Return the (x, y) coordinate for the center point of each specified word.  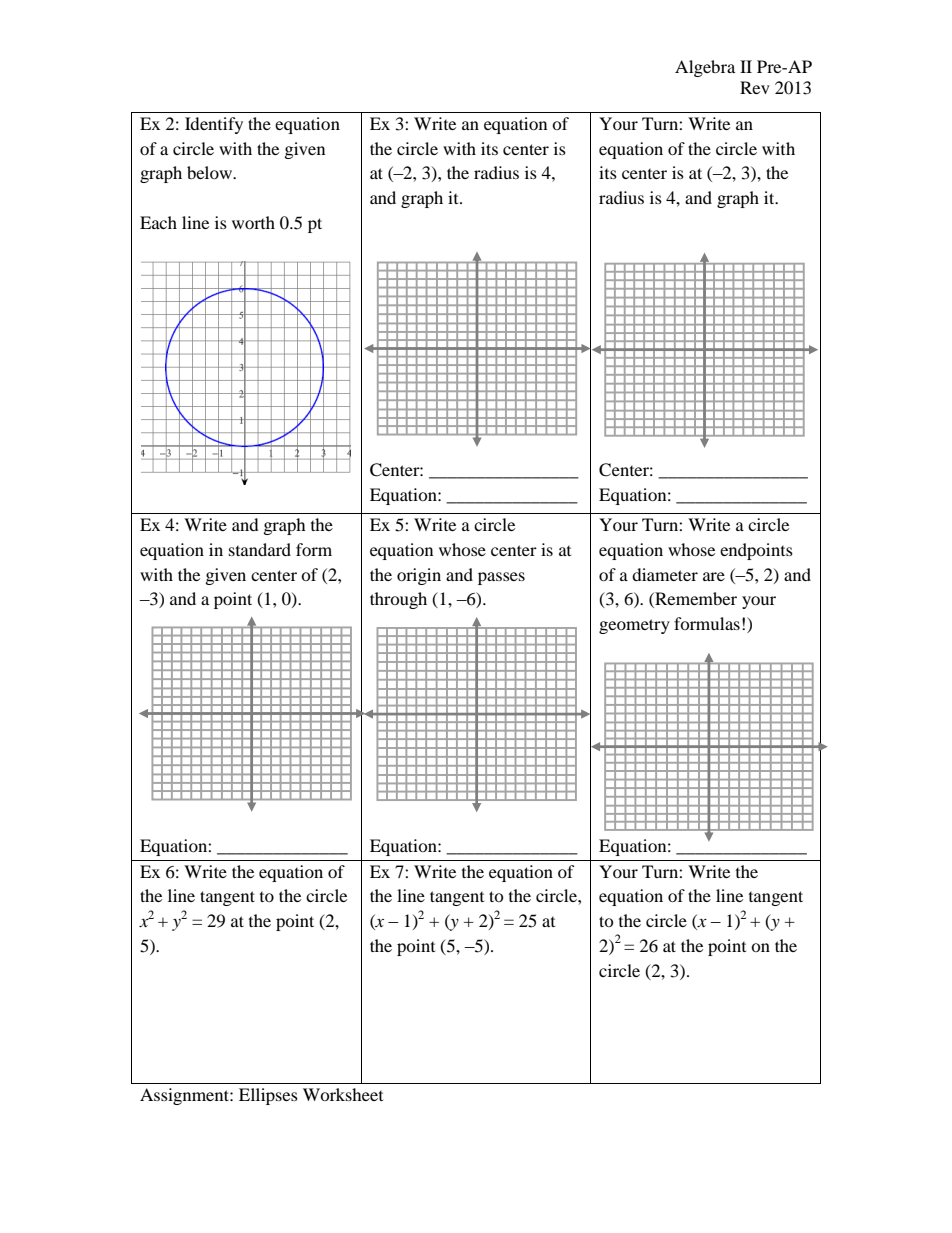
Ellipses (268, 1096)
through (398, 600)
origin (419, 576)
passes (501, 578)
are (714, 576)
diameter (665, 574)
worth (253, 222)
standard (260, 549)
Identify (214, 125)
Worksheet (343, 1094)
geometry (634, 626)
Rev (755, 87)
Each (158, 222)
